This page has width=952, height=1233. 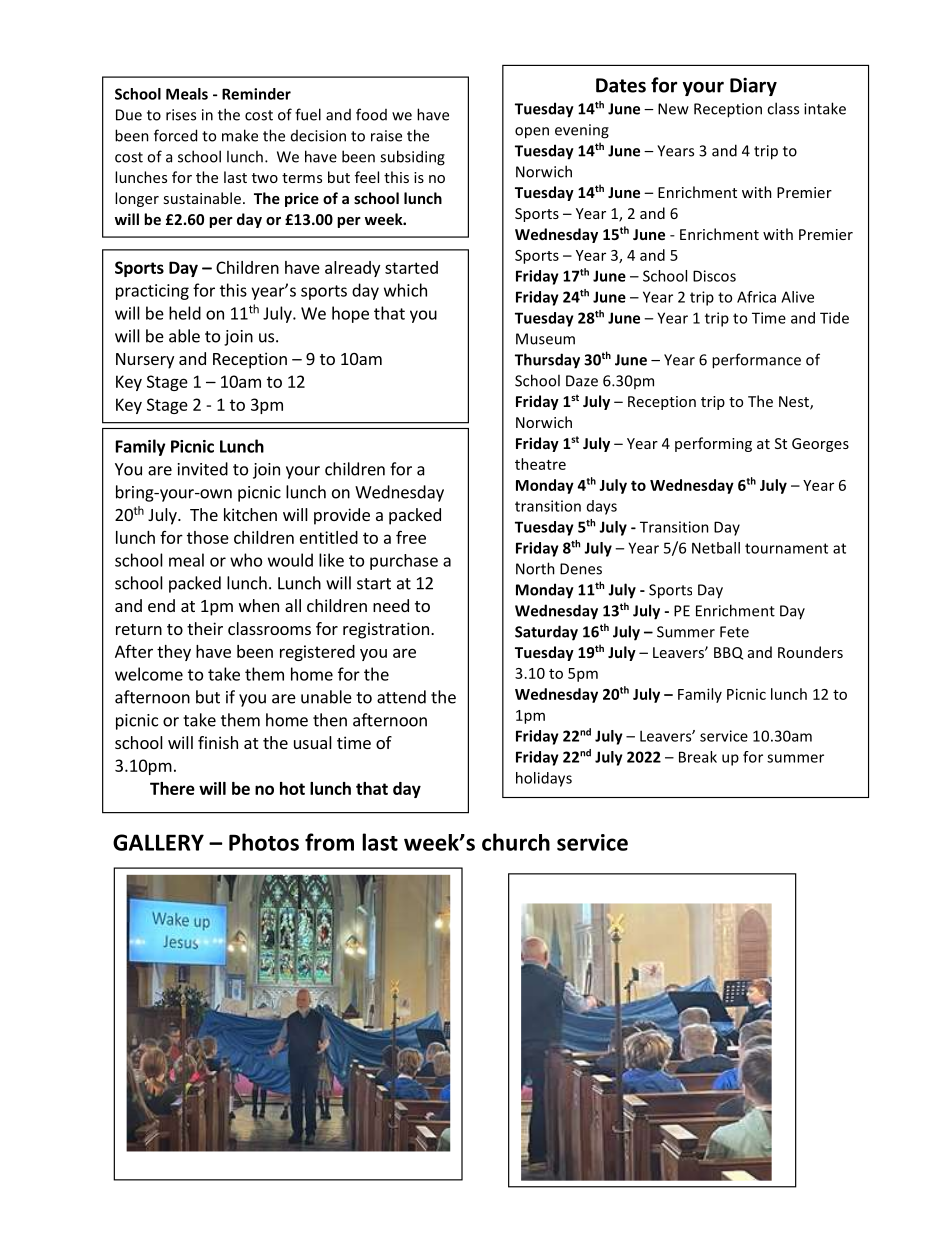 I want to click on Diary, so click(x=753, y=86).
